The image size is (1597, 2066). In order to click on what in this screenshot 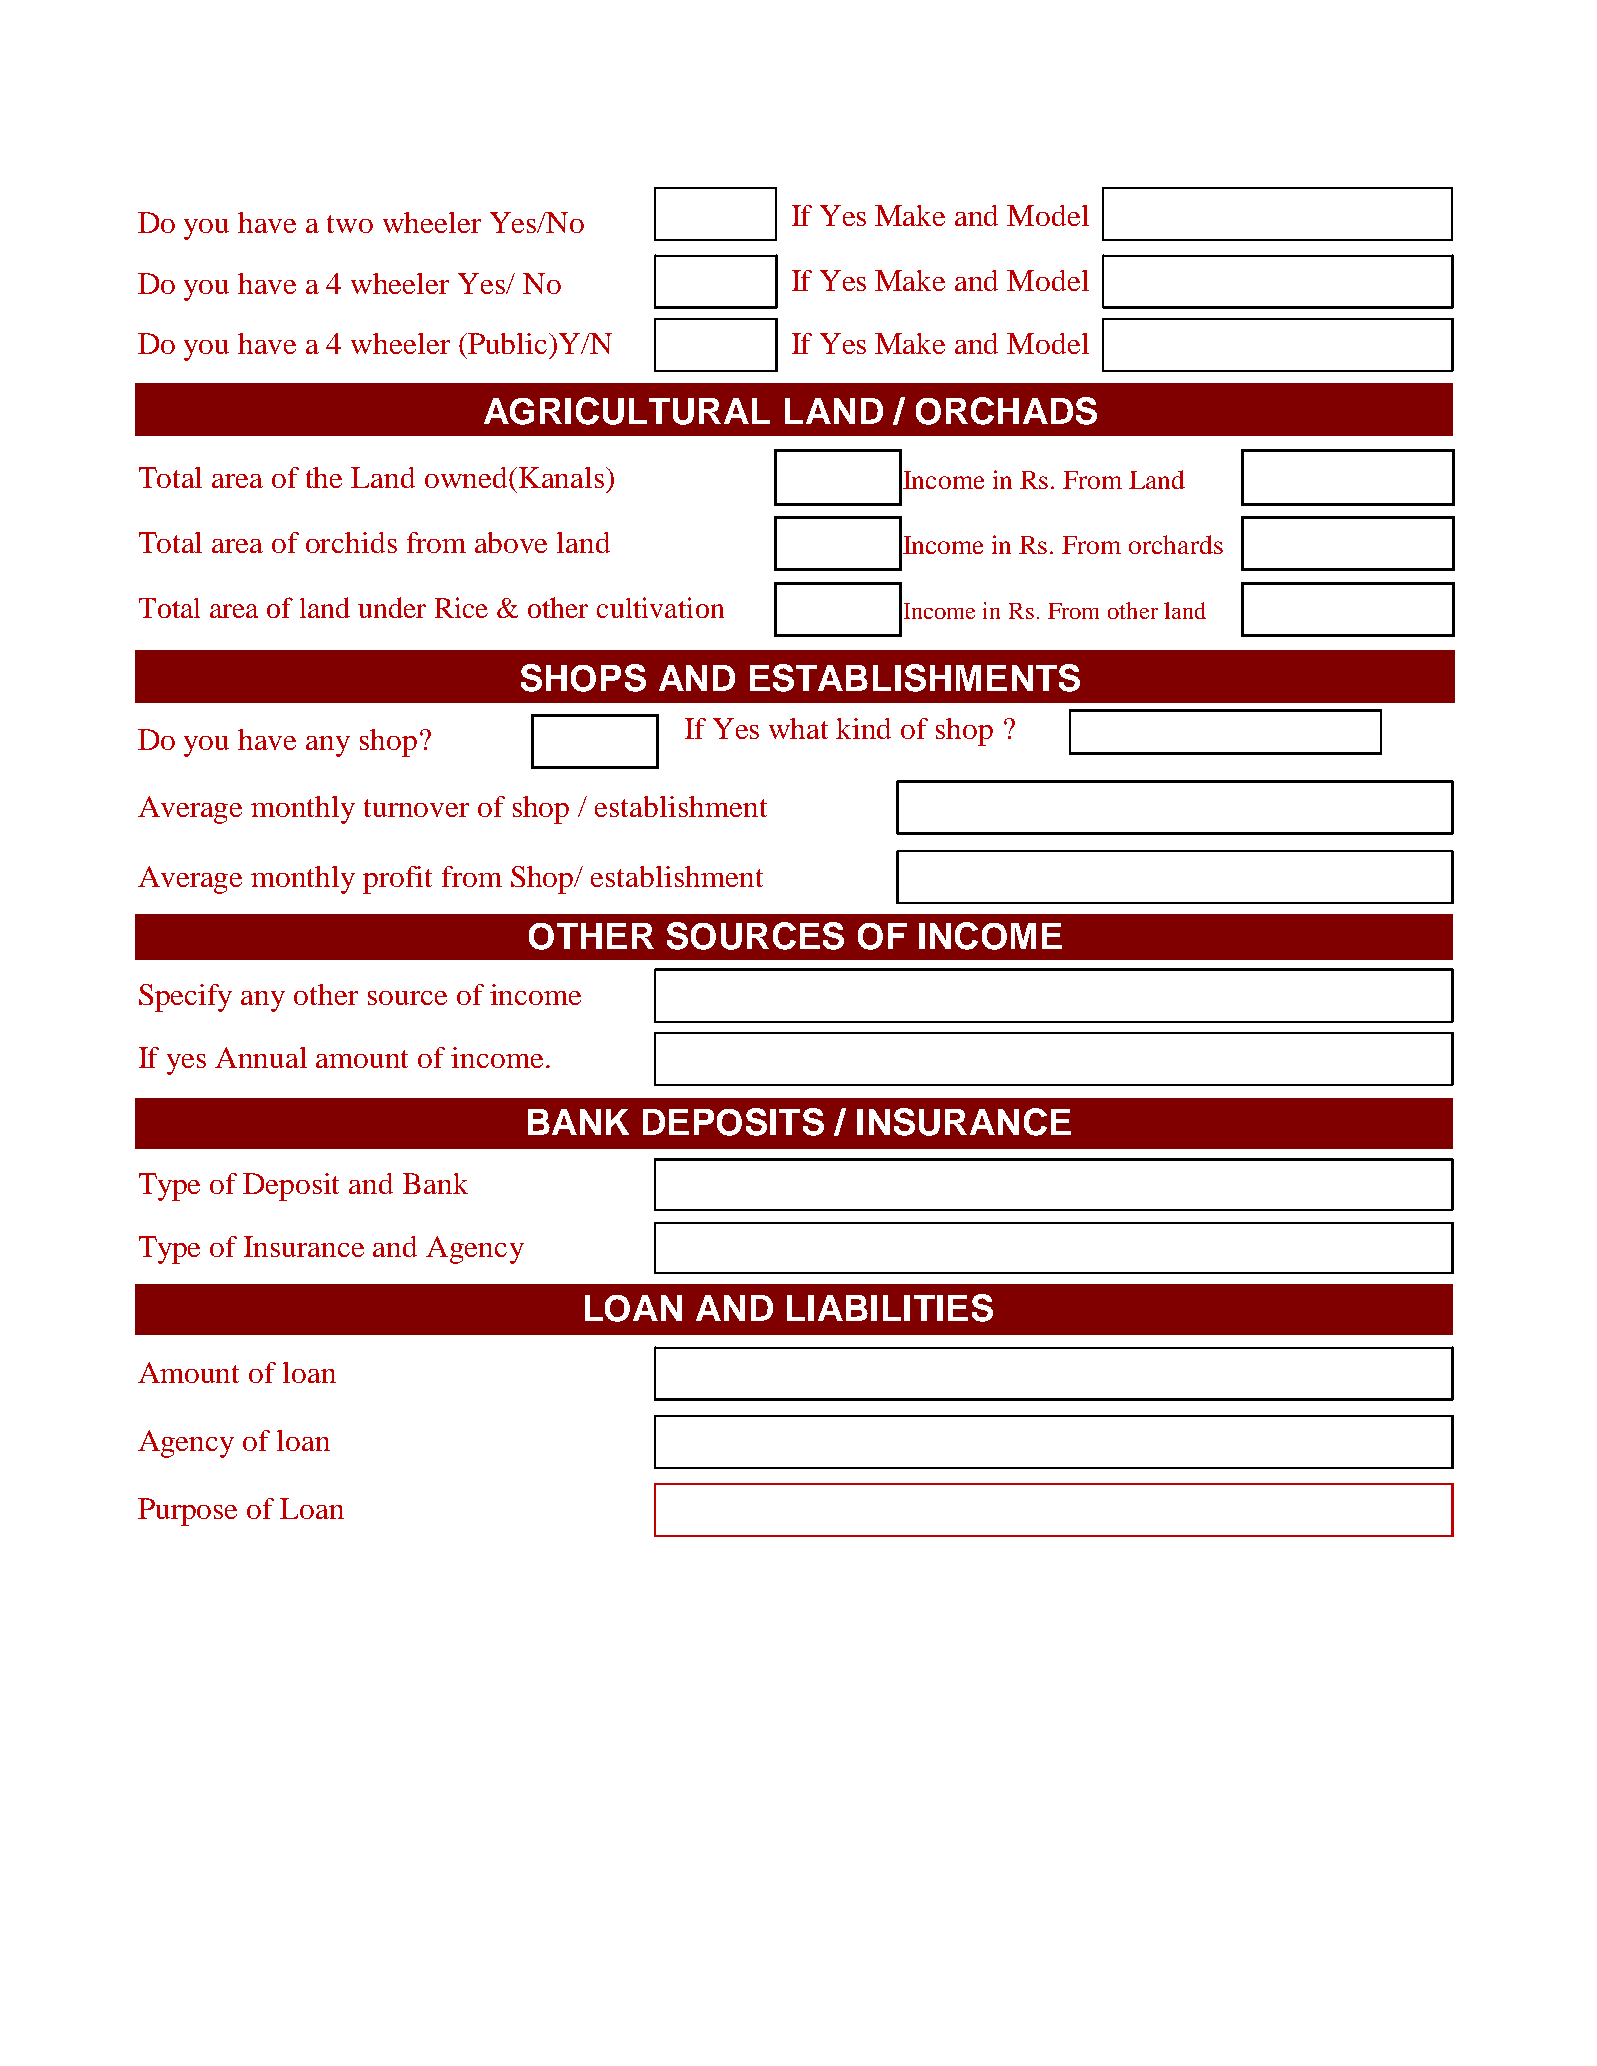, I will do `click(798, 728)`.
